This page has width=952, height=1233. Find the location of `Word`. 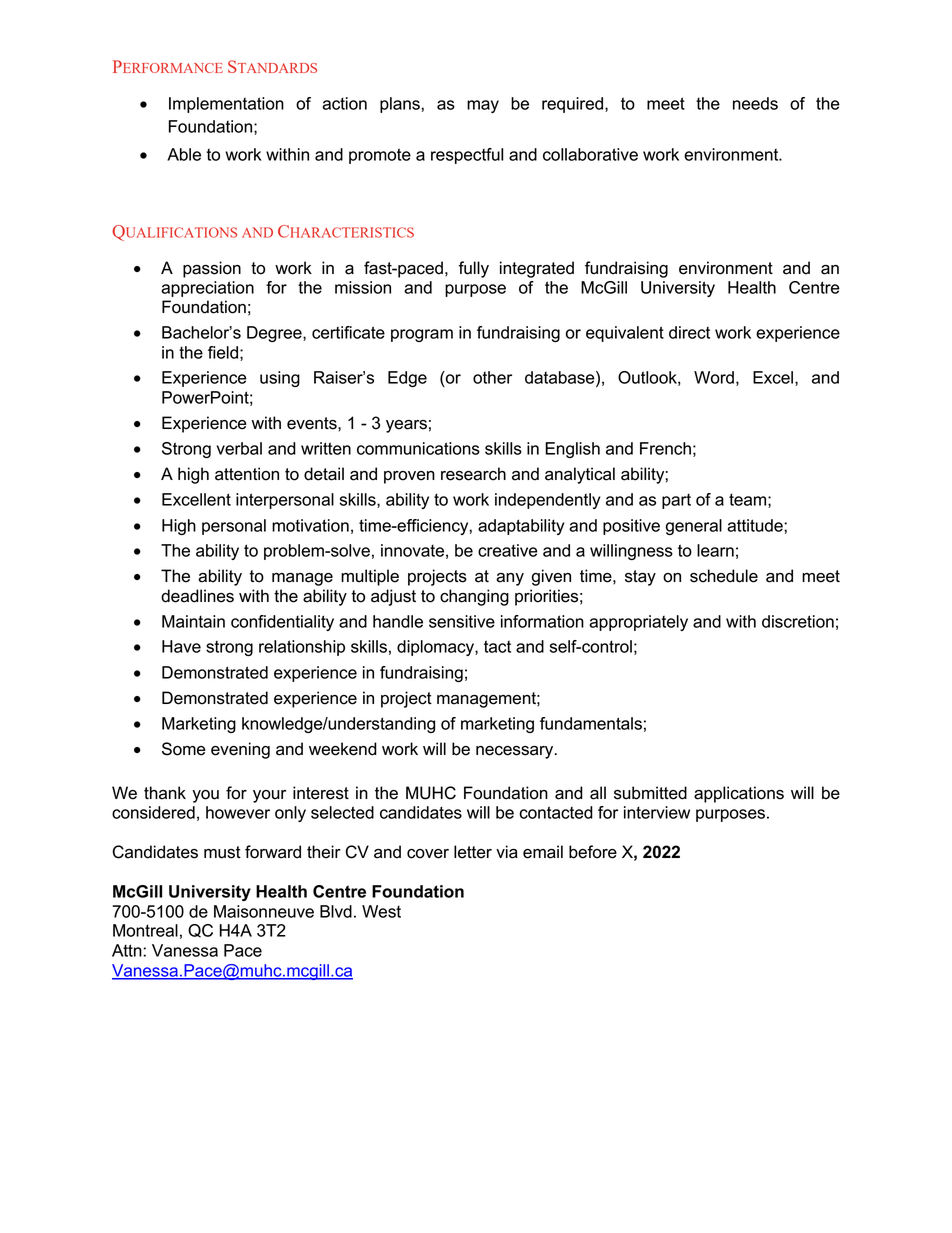

Word is located at coordinates (714, 377).
